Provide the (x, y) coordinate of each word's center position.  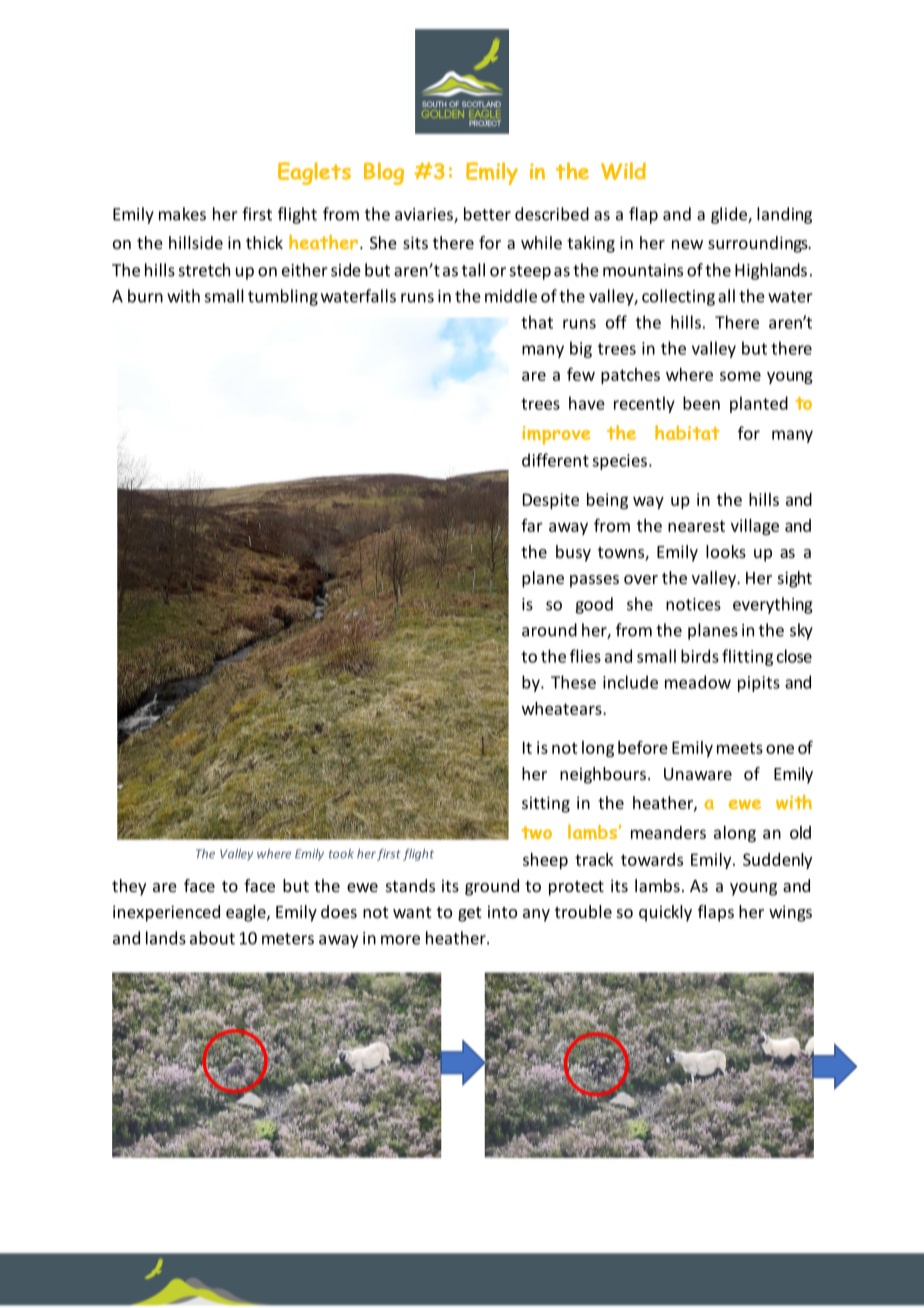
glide (730, 215)
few (581, 374)
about (212, 938)
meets (740, 748)
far (532, 525)
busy (573, 553)
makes (182, 214)
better (487, 214)
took (341, 854)
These (573, 682)
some (740, 376)
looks (726, 551)
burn (145, 296)
